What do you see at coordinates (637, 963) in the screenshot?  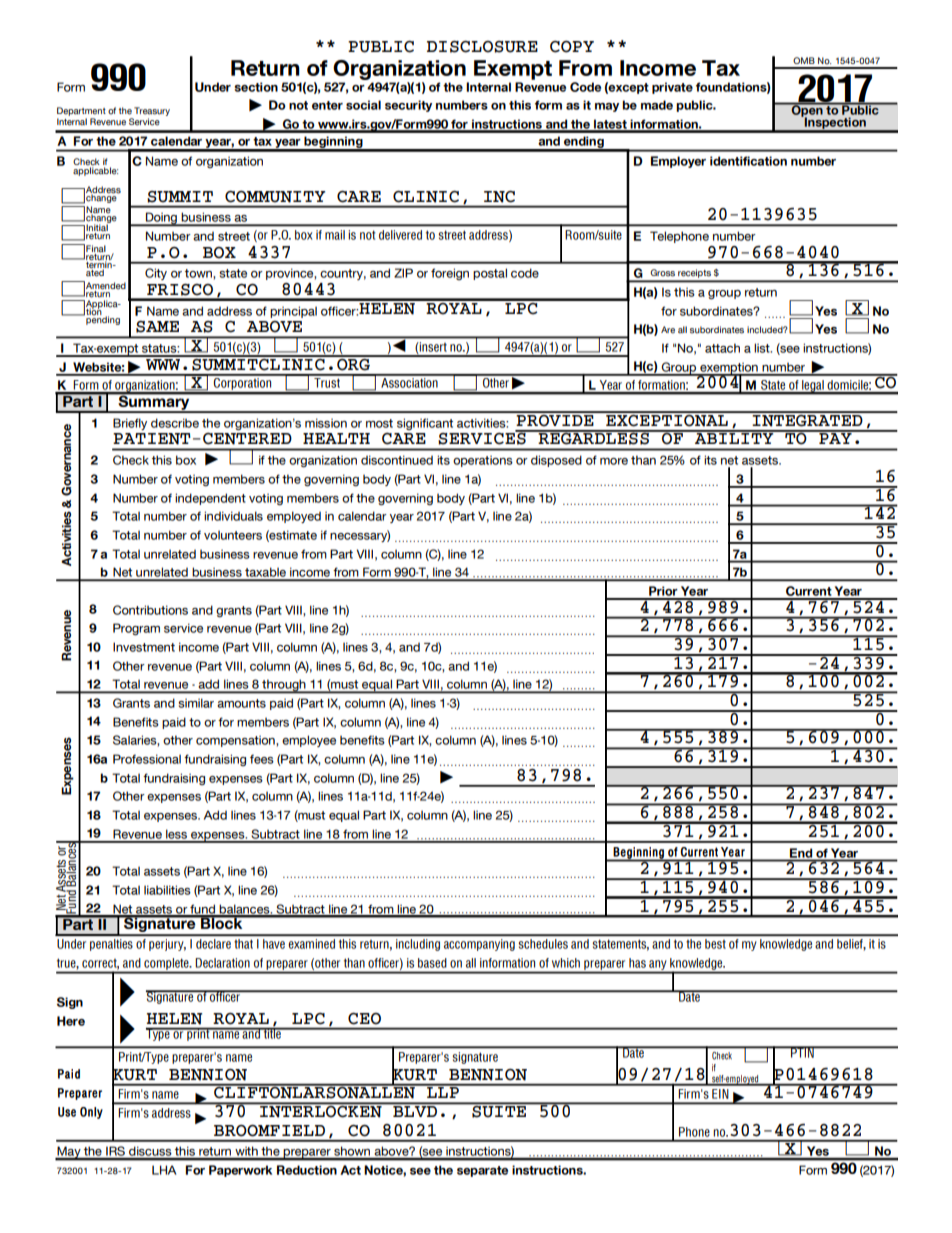 I see `has` at bounding box center [637, 963].
